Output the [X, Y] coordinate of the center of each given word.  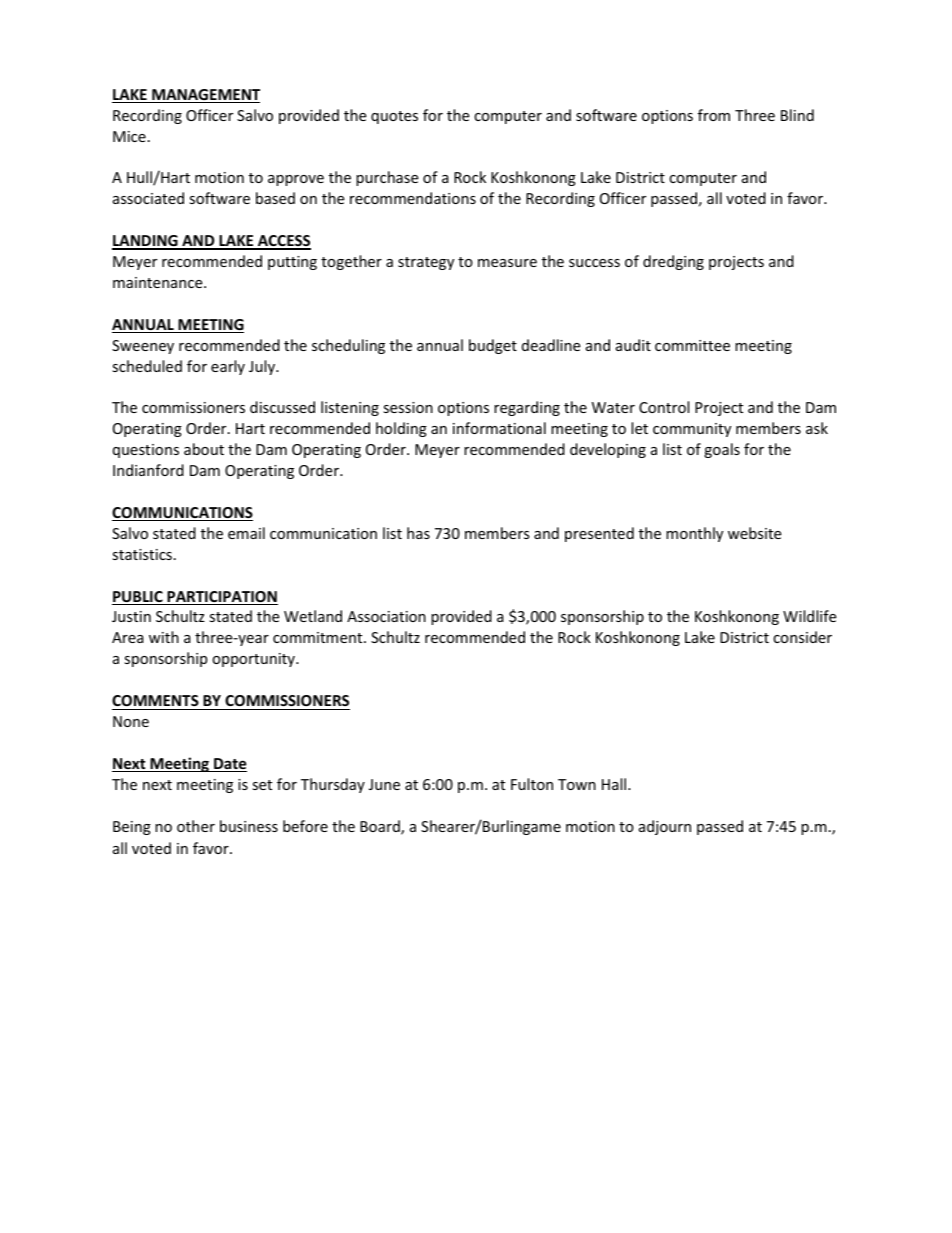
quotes [394, 117]
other [196, 826]
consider [802, 637]
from [714, 115]
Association [386, 616]
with [164, 637]
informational [499, 428]
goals [722, 450]
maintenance [159, 282]
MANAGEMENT [205, 96]
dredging [673, 262]
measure [507, 263]
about [204, 449]
